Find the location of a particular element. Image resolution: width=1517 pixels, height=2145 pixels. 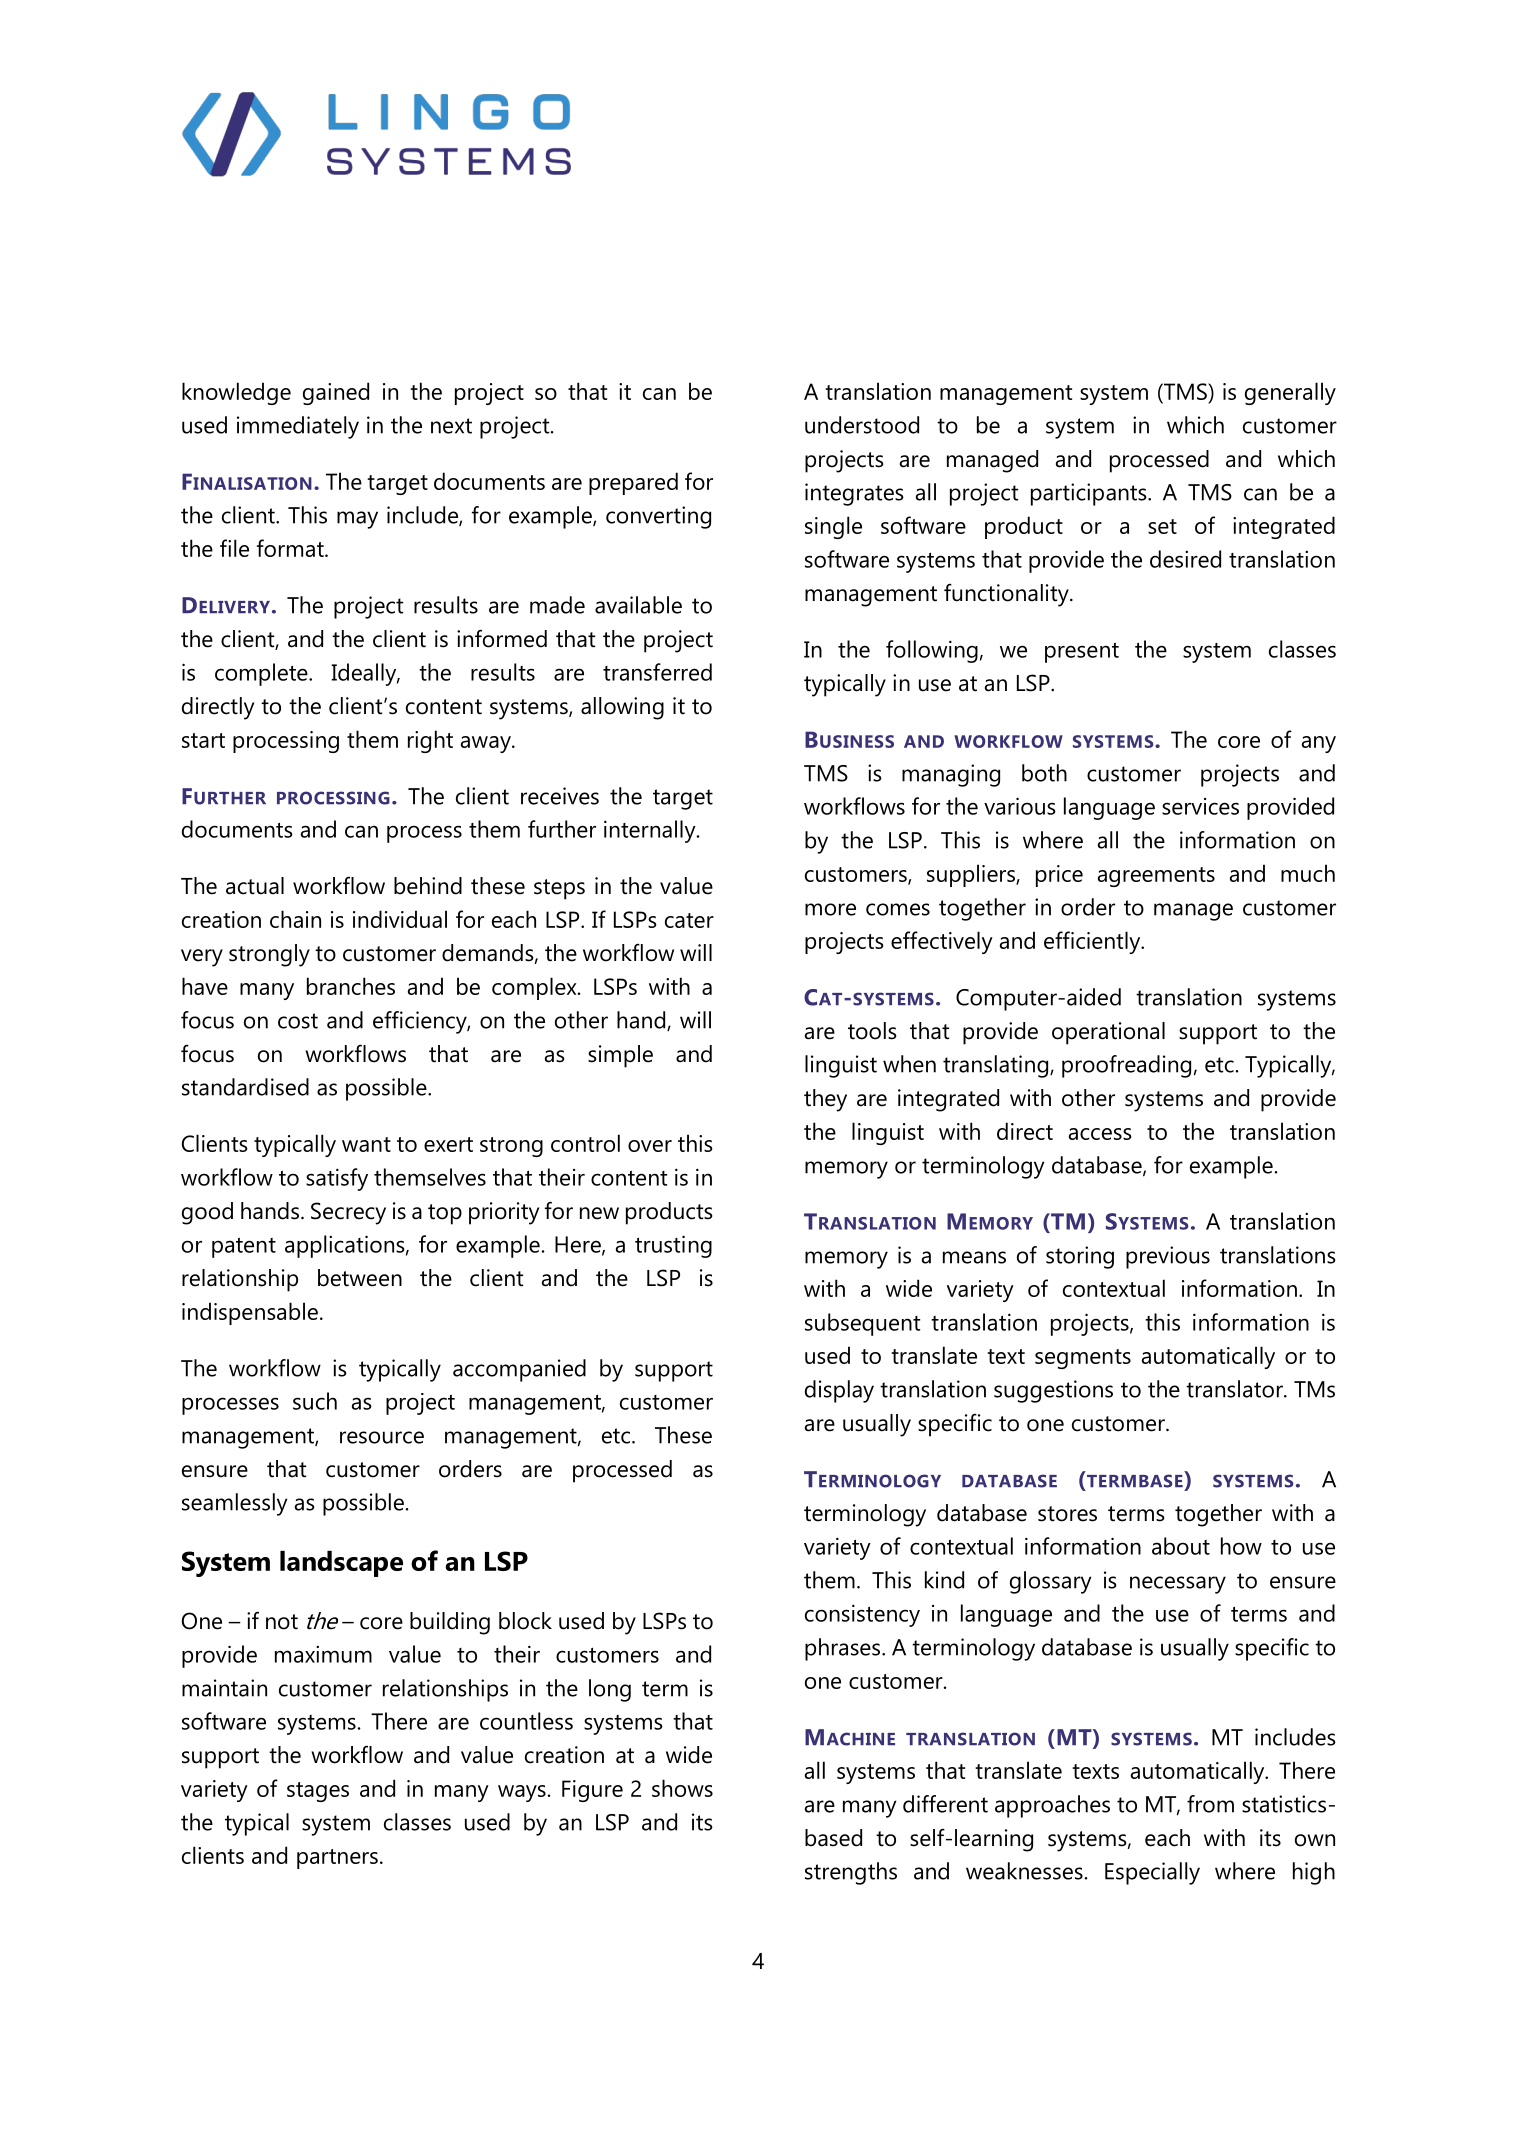

right is located at coordinates (430, 741).
